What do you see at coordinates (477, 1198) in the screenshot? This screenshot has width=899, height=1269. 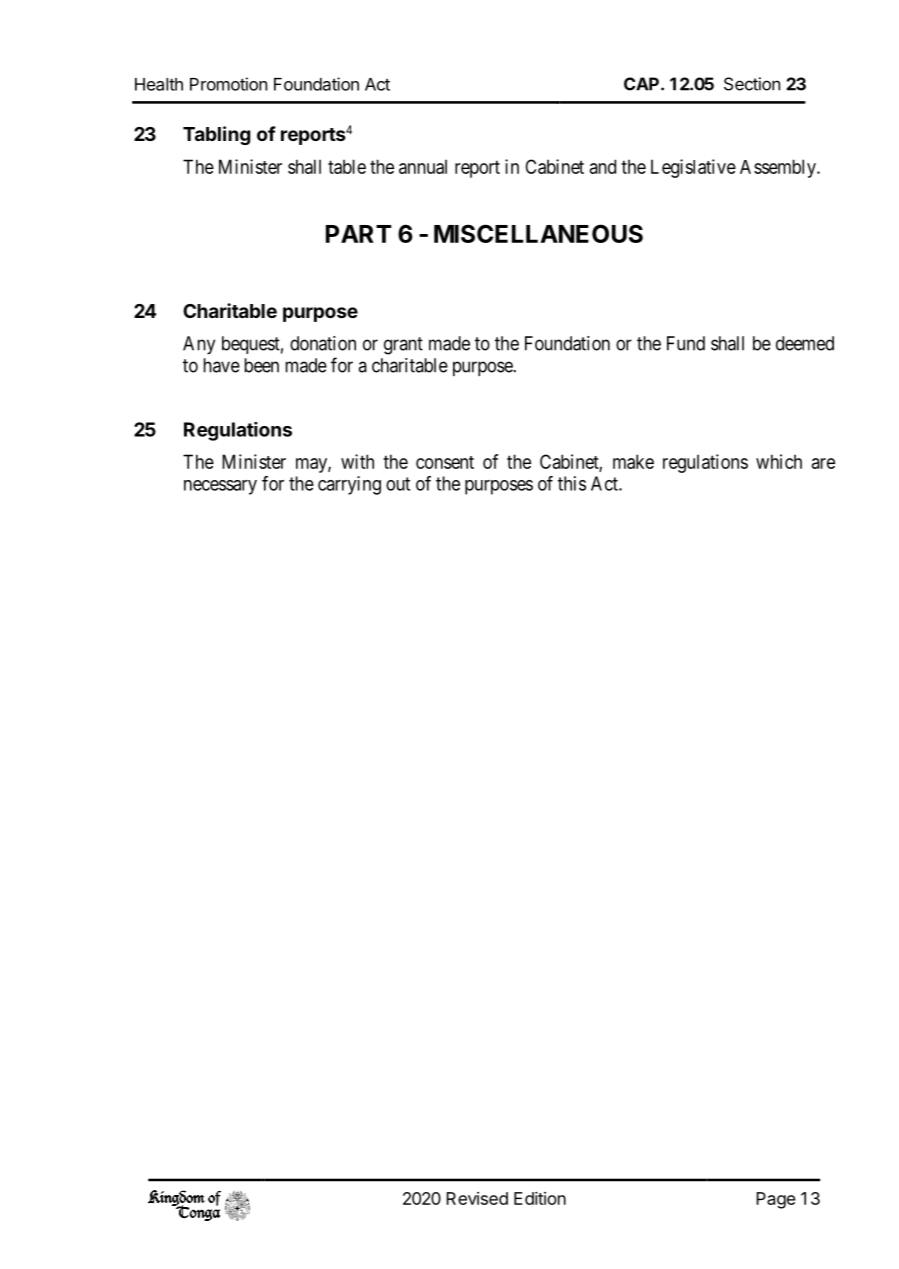 I see `Revised` at bounding box center [477, 1198].
